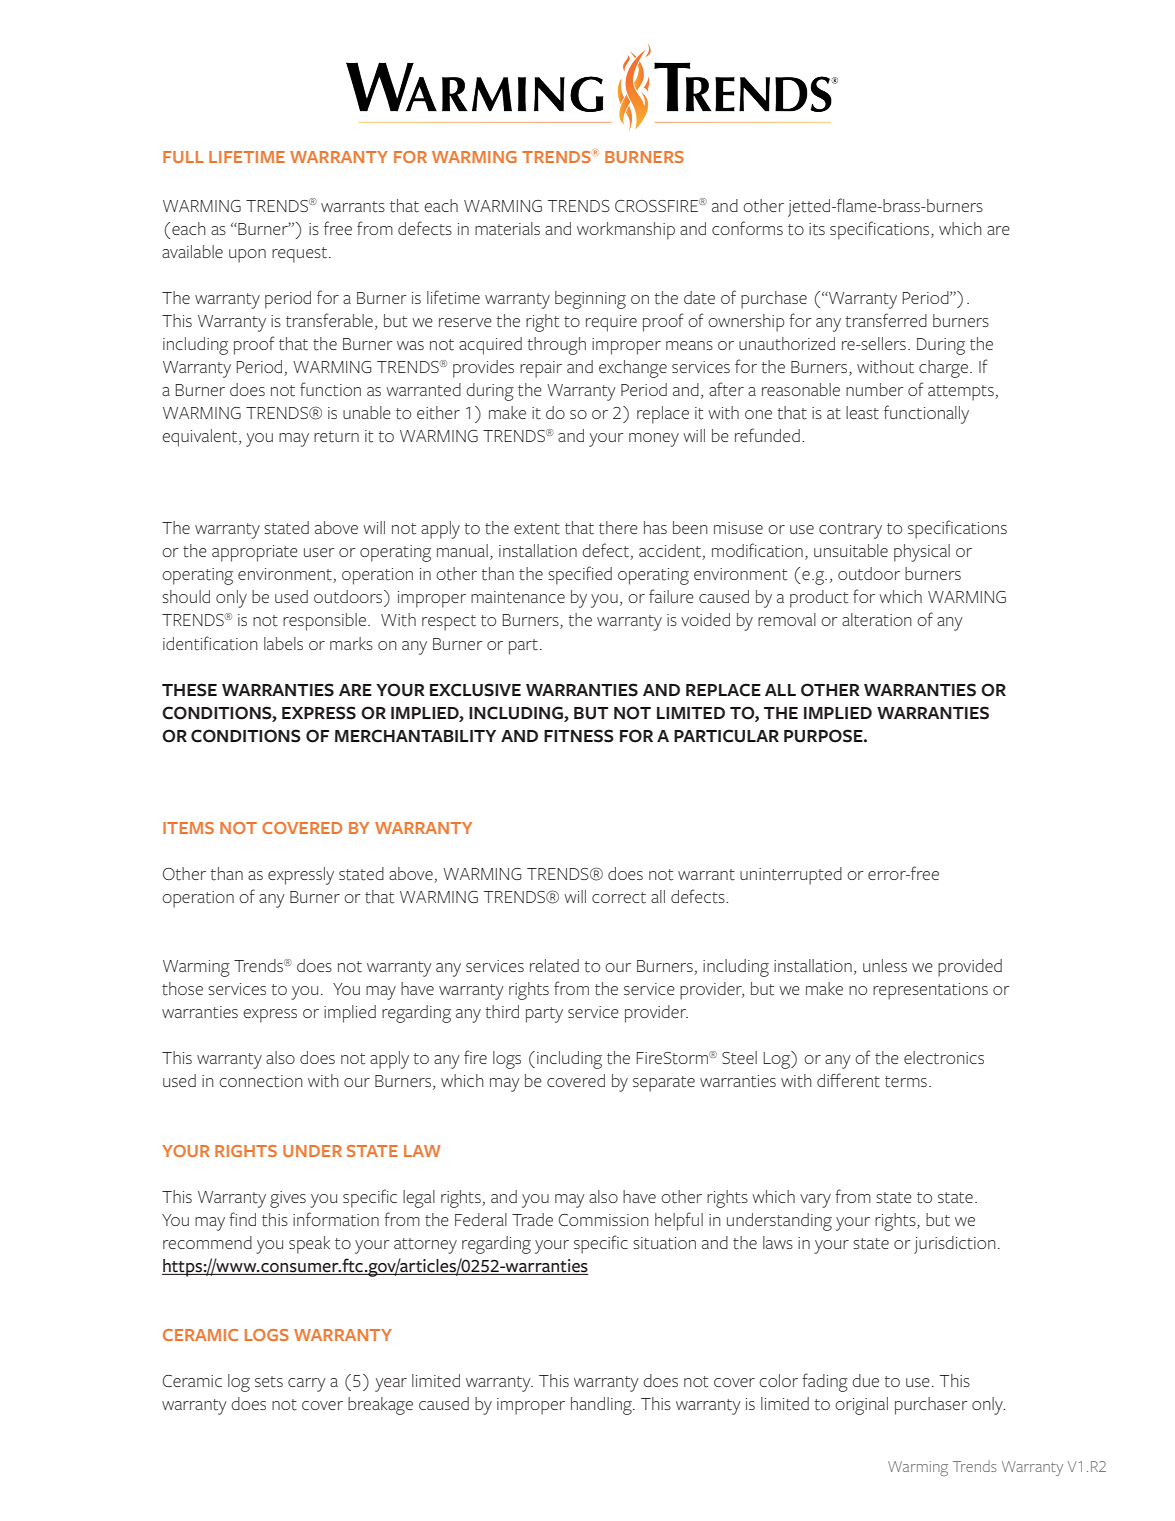  Describe the element at coordinates (850, 531) in the screenshot. I see `contrary` at that location.
